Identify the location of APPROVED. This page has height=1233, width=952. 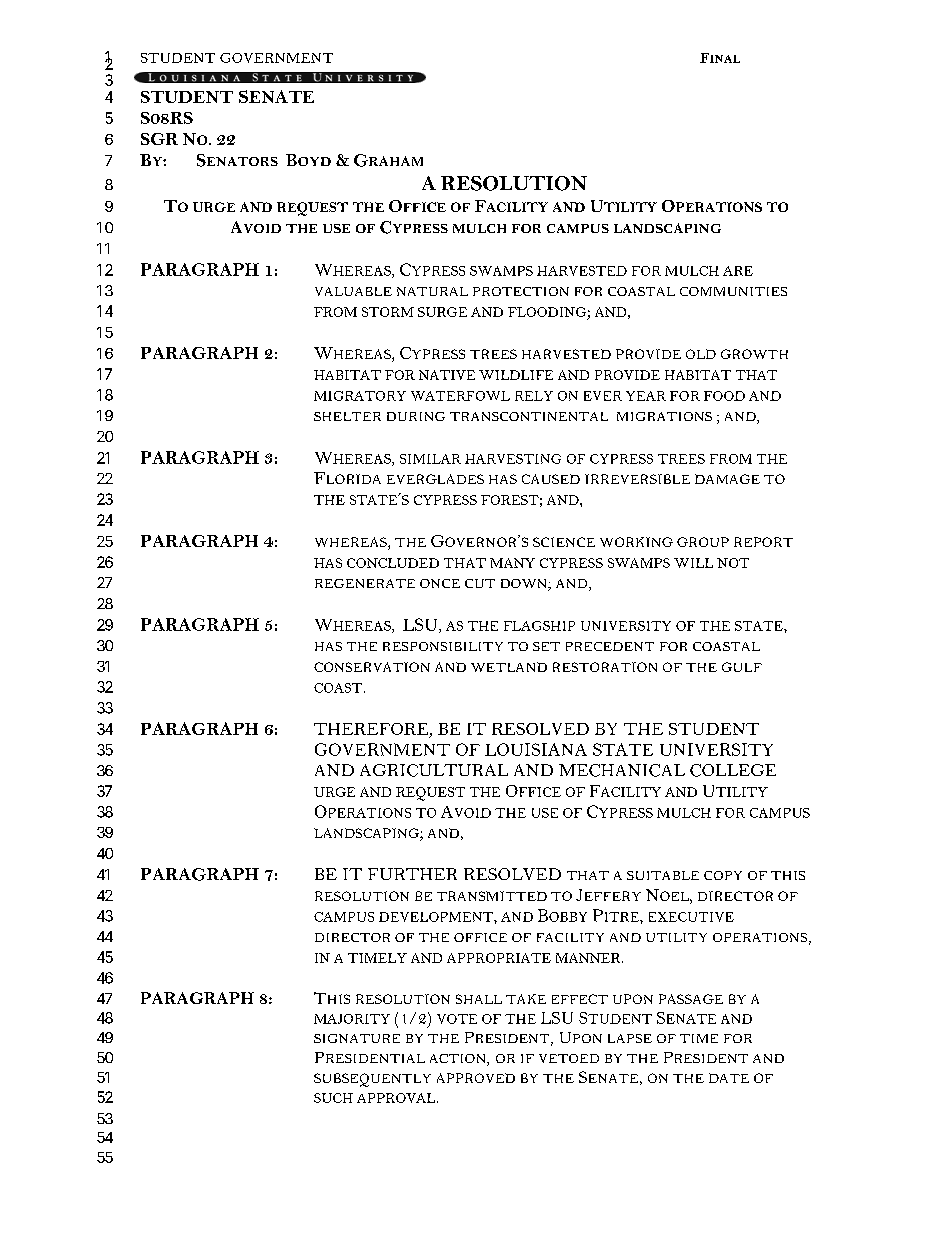
(476, 1078).
